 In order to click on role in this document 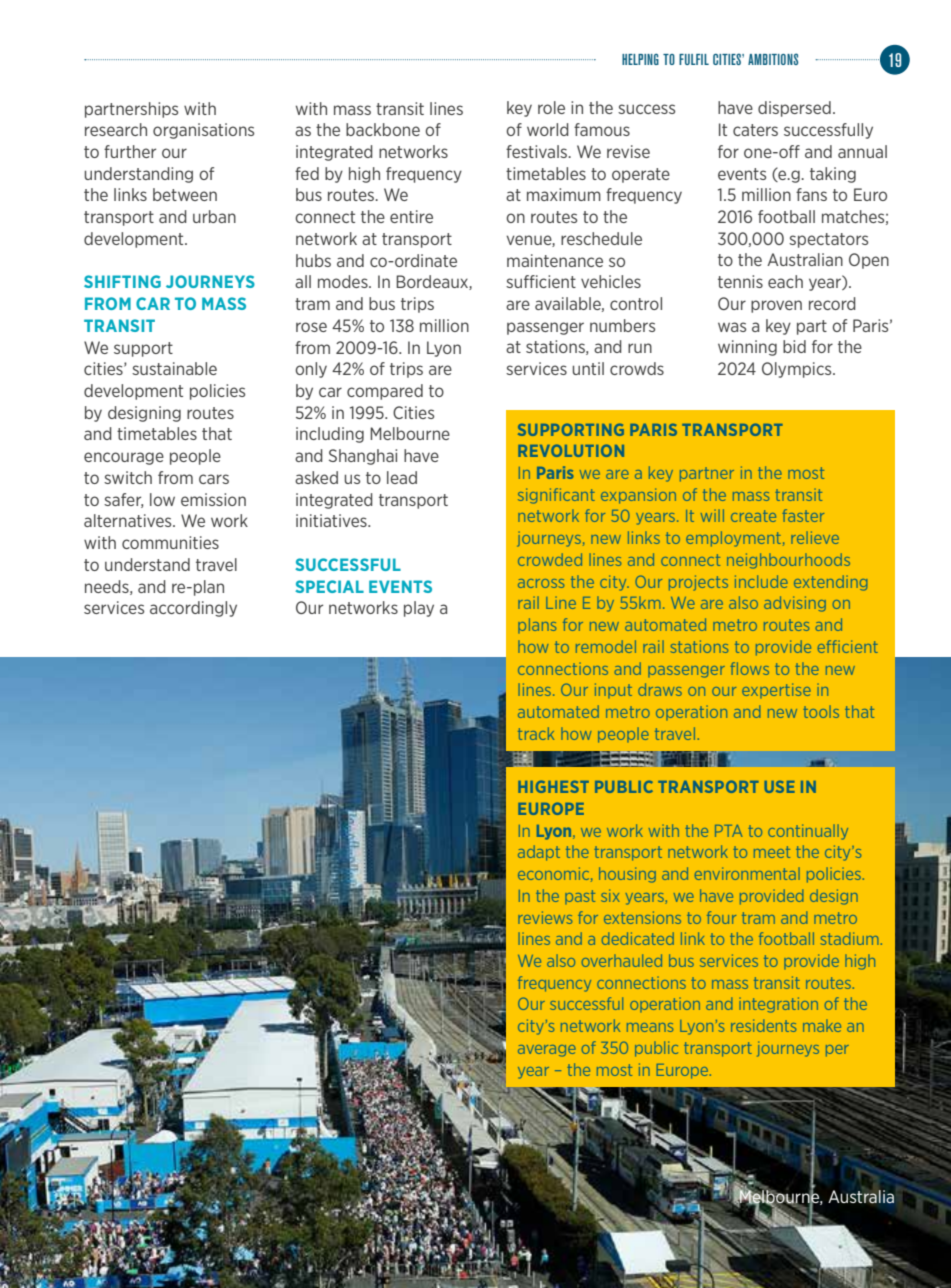, I will do `click(551, 107)`.
